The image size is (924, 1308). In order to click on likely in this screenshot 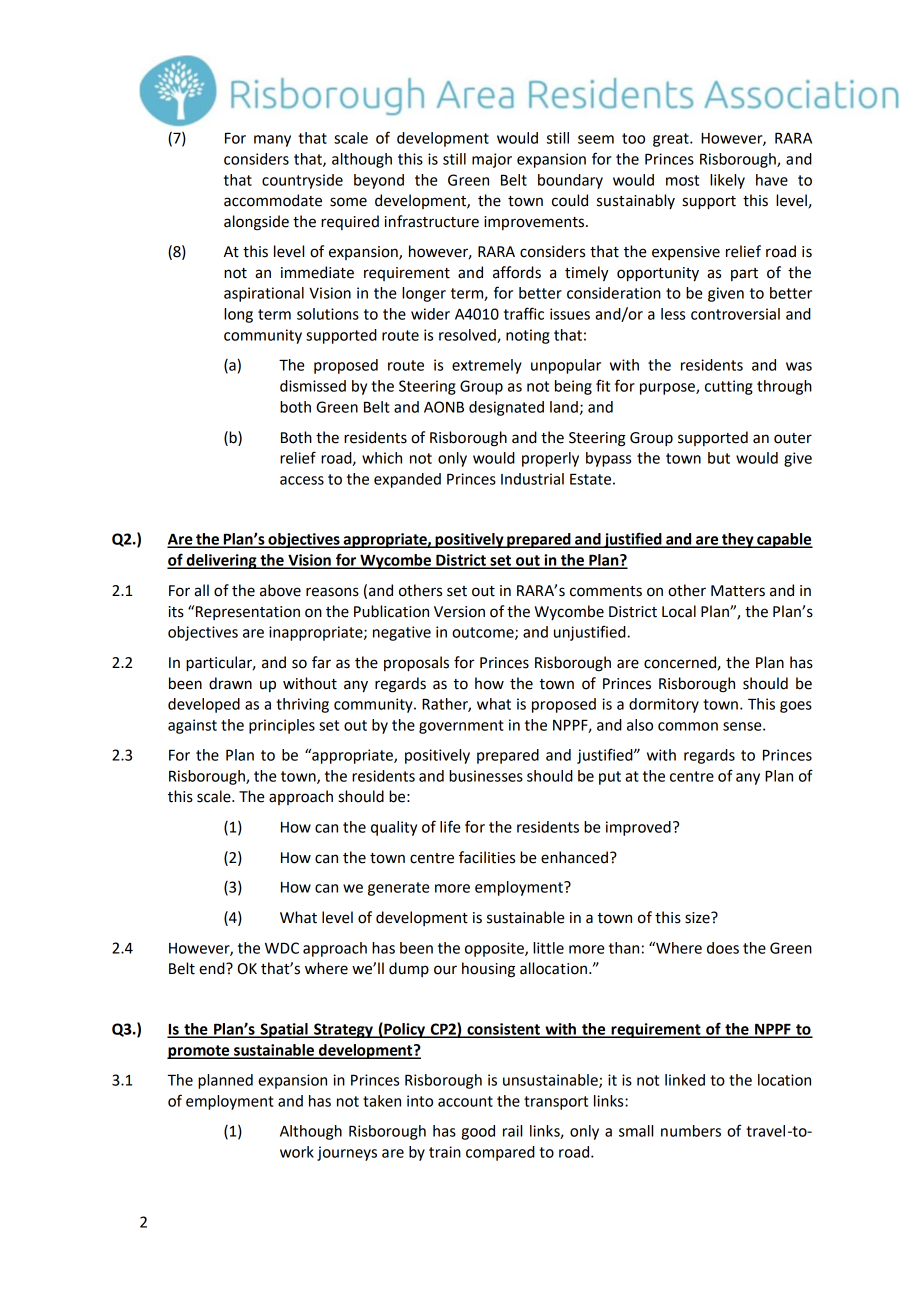, I will do `click(727, 181)`.
